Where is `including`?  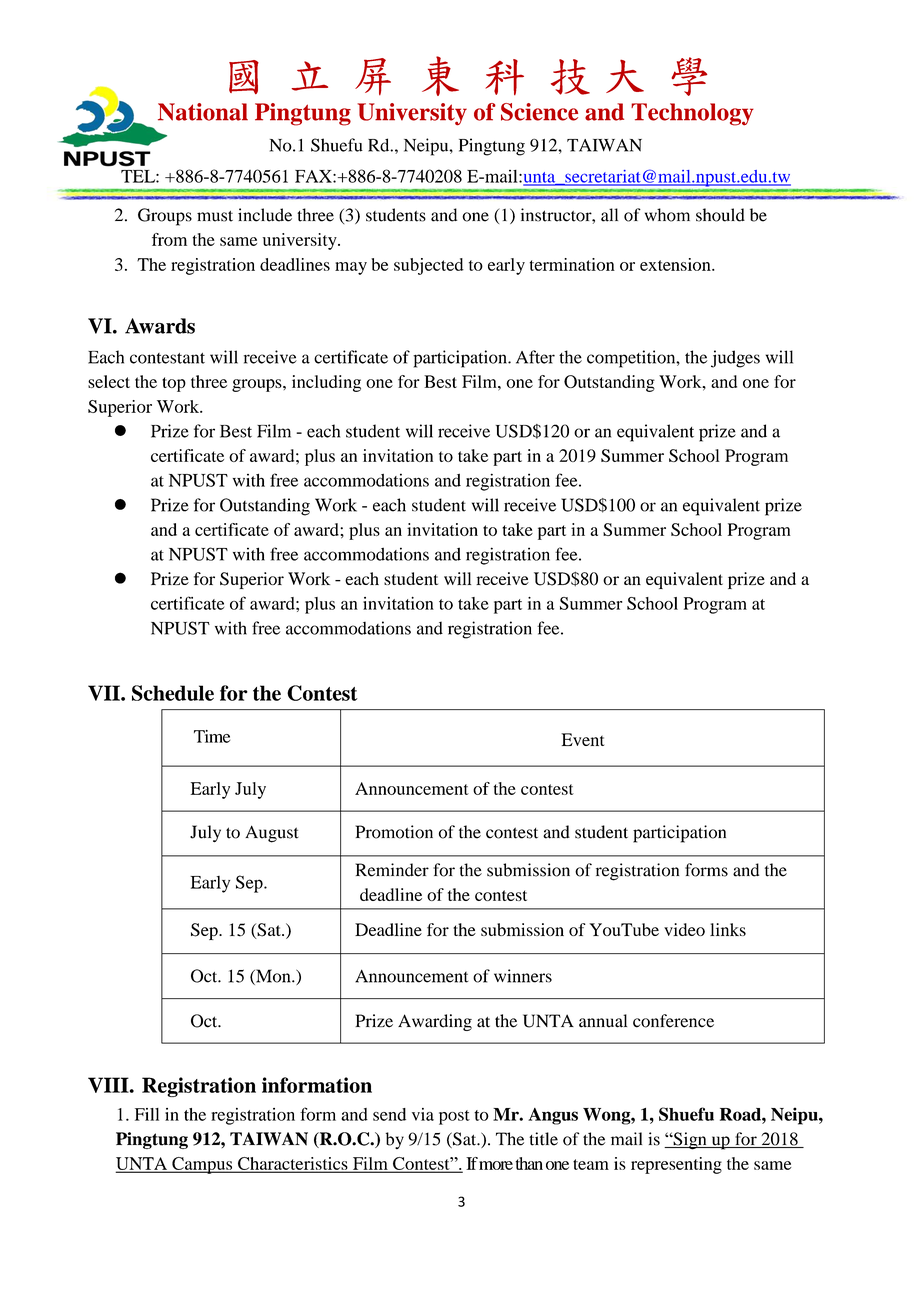 including is located at coordinates (326, 383).
